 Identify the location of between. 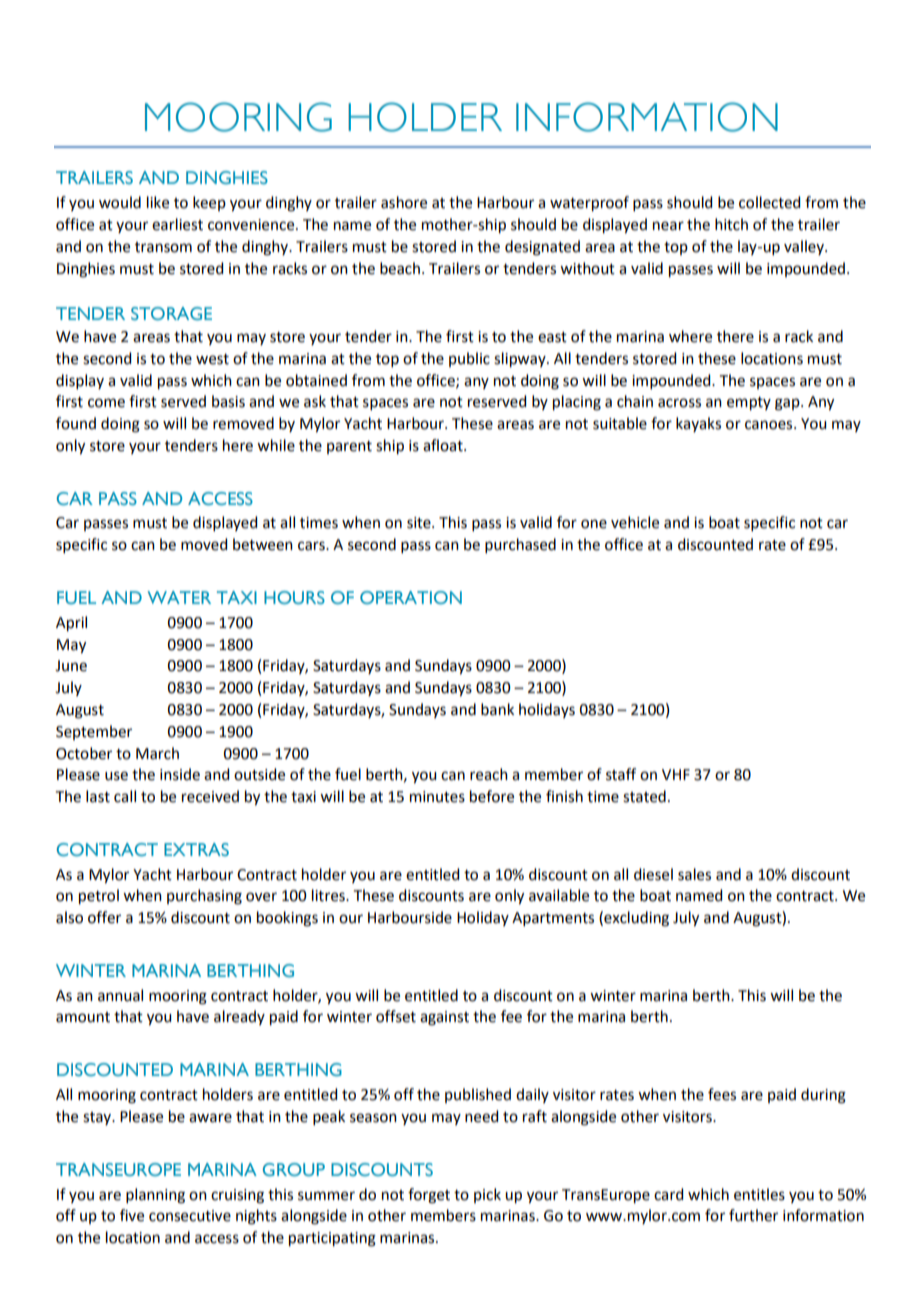
(263, 544).
